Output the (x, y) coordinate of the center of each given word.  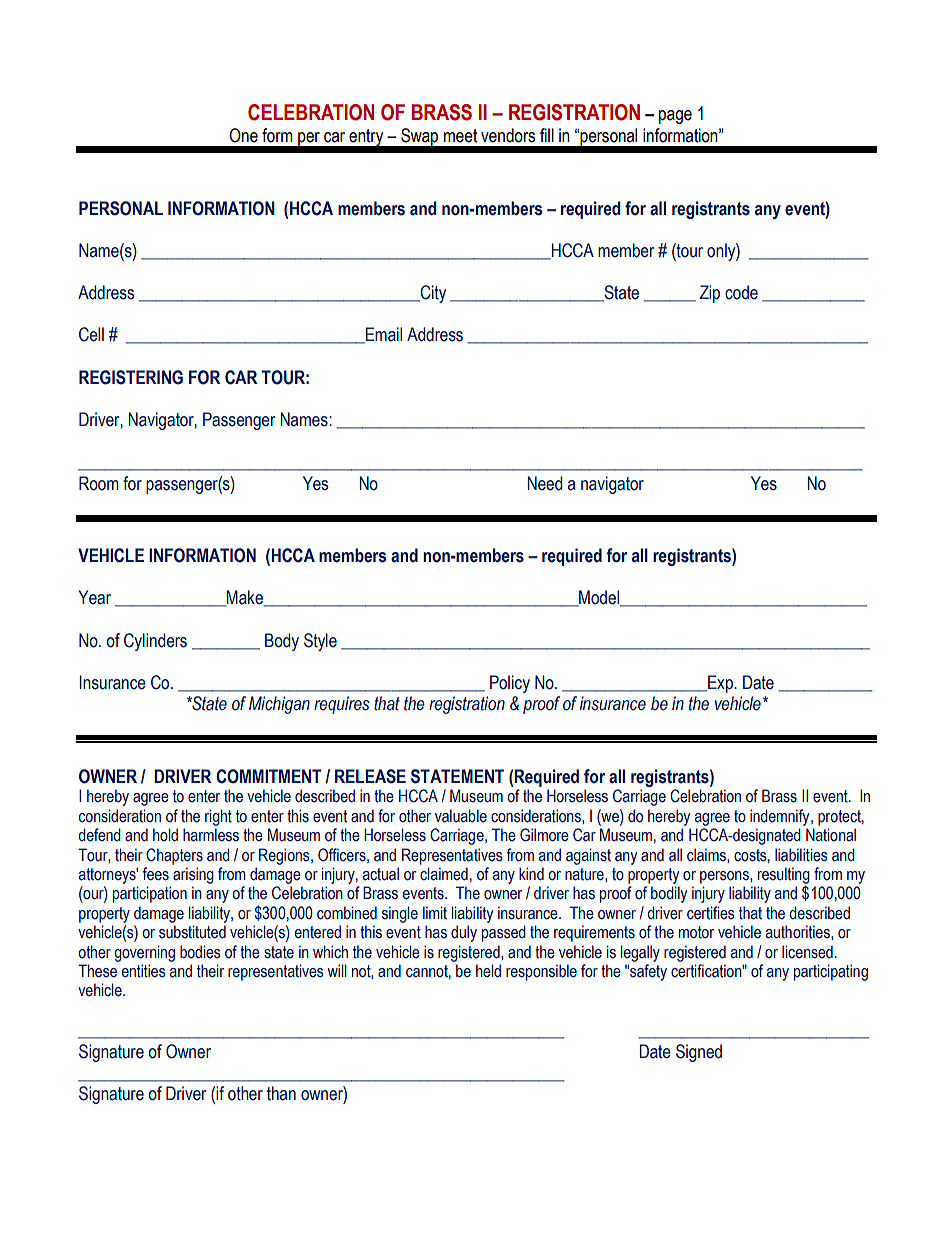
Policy (510, 684)
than (281, 1093)
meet (460, 136)
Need (544, 483)
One (243, 135)
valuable (461, 816)
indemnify (781, 817)
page (675, 117)
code (741, 292)
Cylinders (155, 642)
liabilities (801, 855)
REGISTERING (131, 377)
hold (165, 835)
